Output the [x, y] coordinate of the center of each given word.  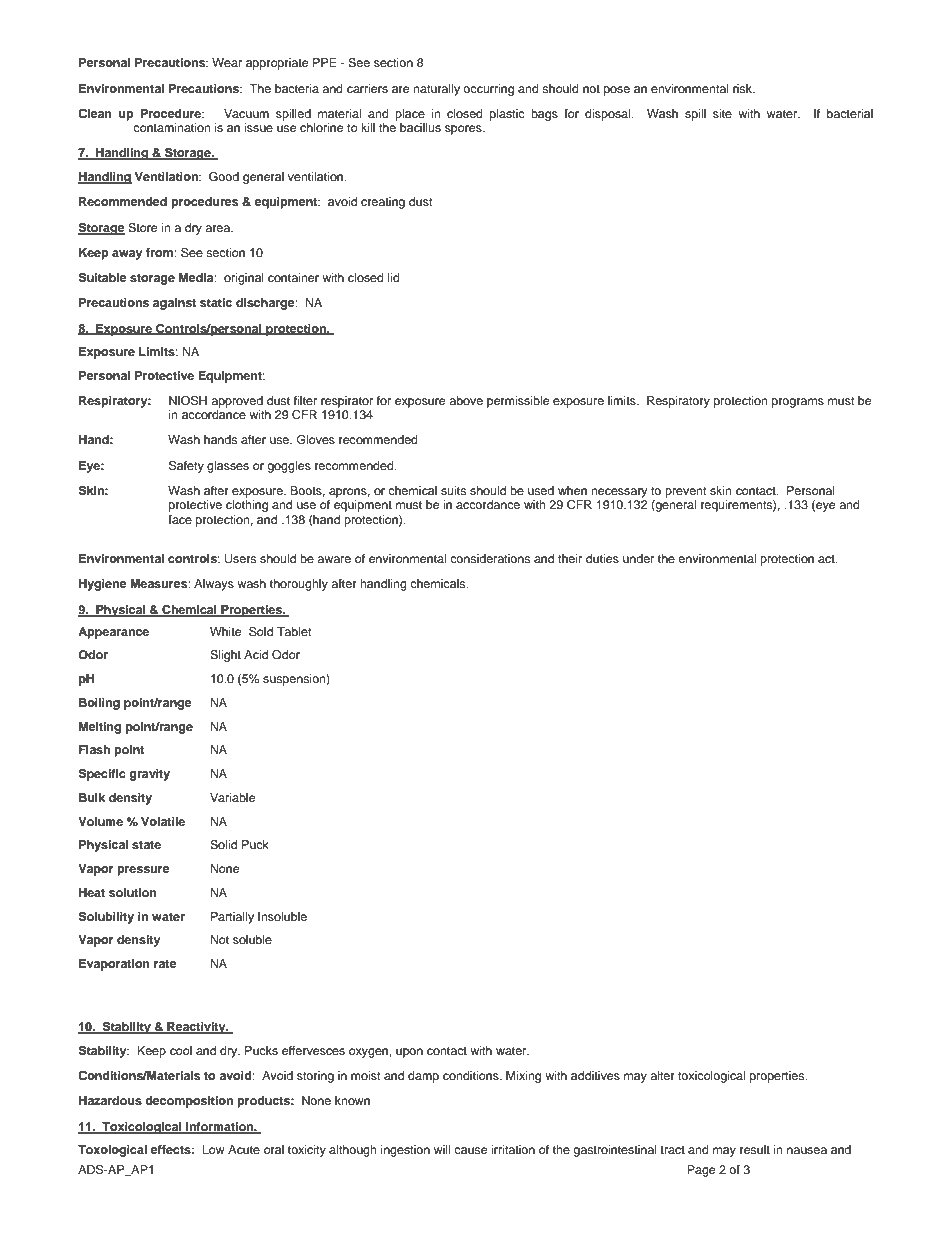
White [225, 631]
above [466, 400]
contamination [172, 127]
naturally [436, 90]
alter [662, 1075]
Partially [232, 918]
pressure [143, 871]
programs [798, 403]
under [638, 558]
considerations [490, 558]
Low [214, 1149]
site [722, 113]
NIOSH [188, 401]
